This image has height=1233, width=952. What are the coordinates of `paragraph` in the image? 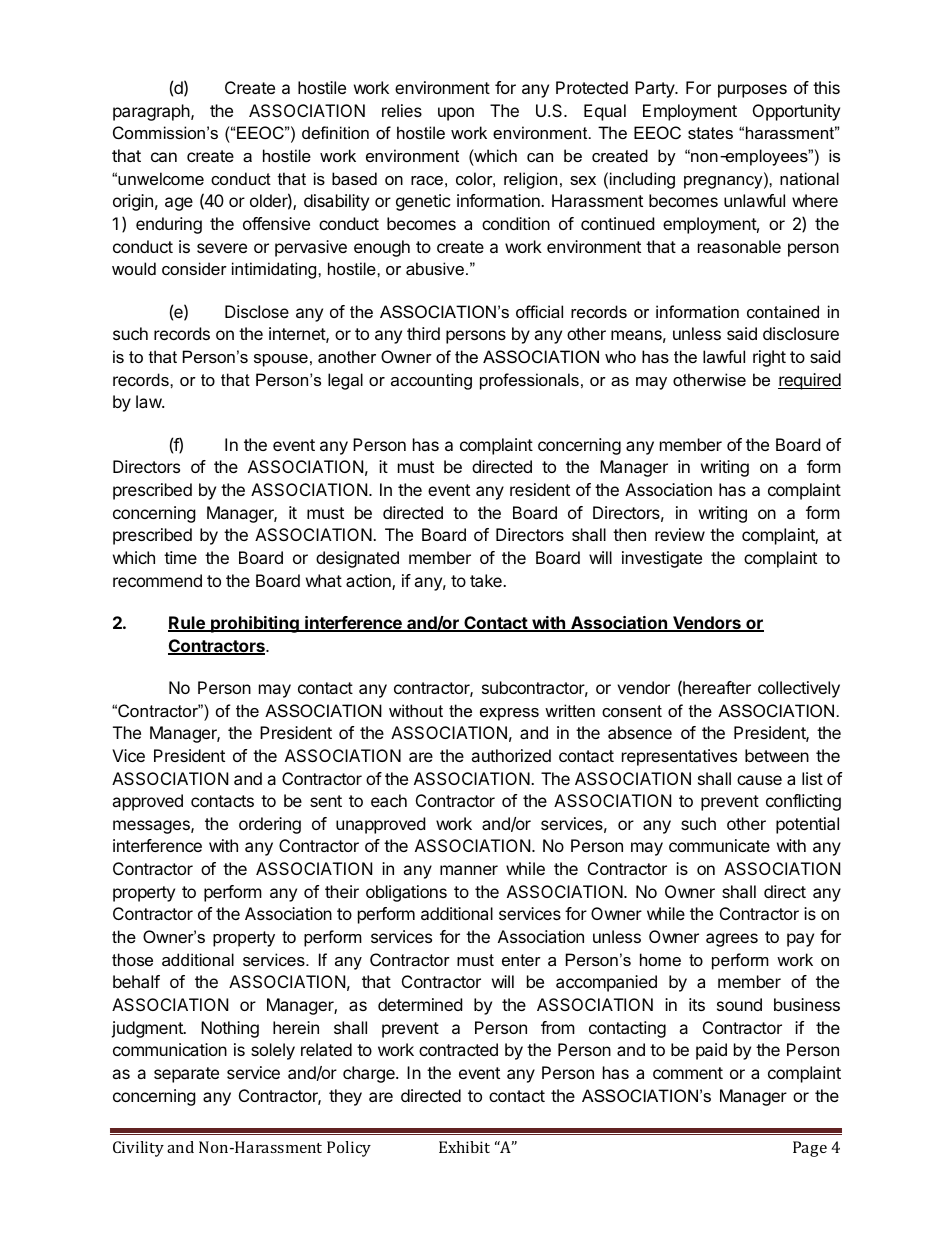 It's located at (152, 112).
